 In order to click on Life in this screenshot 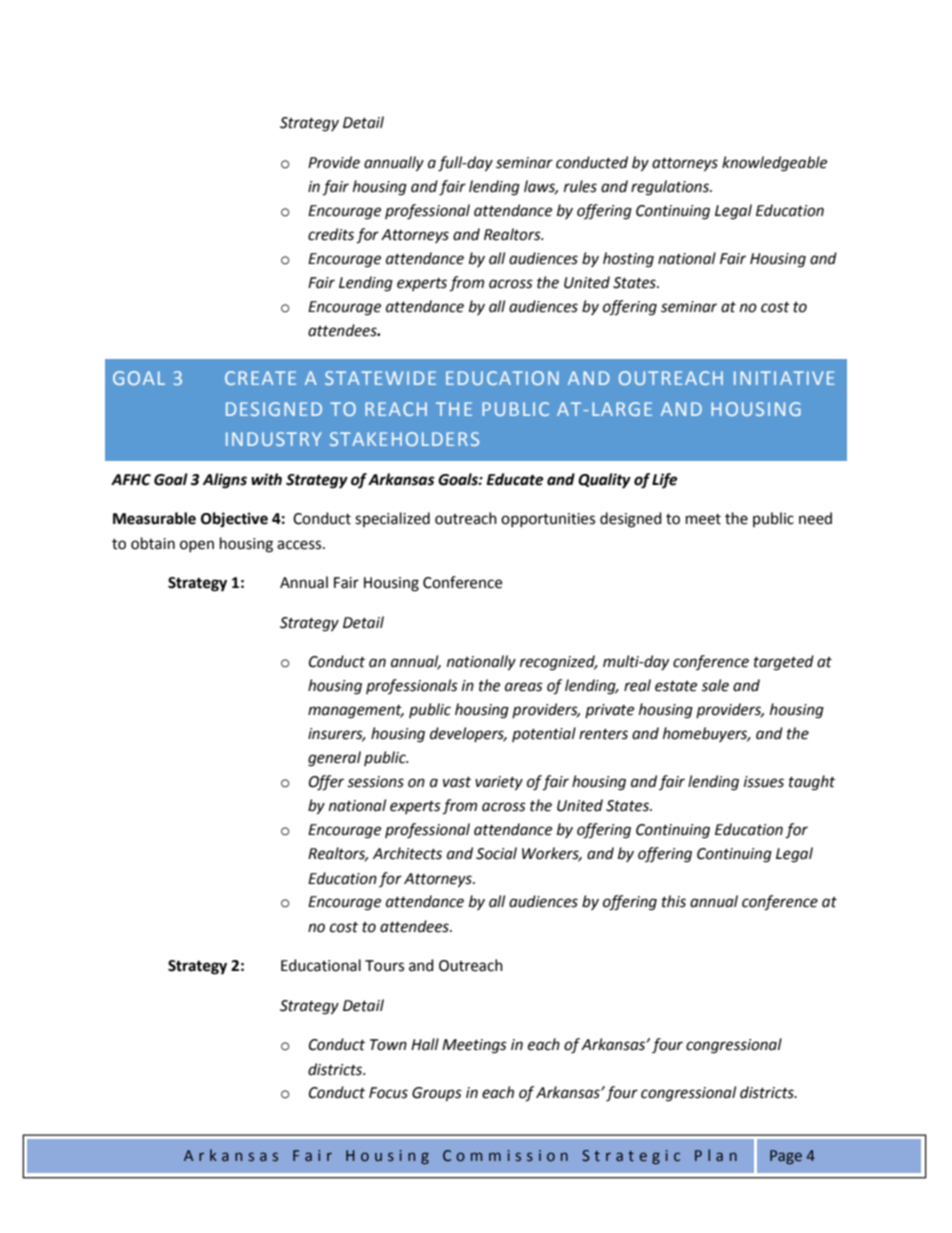, I will do `click(665, 481)`.
